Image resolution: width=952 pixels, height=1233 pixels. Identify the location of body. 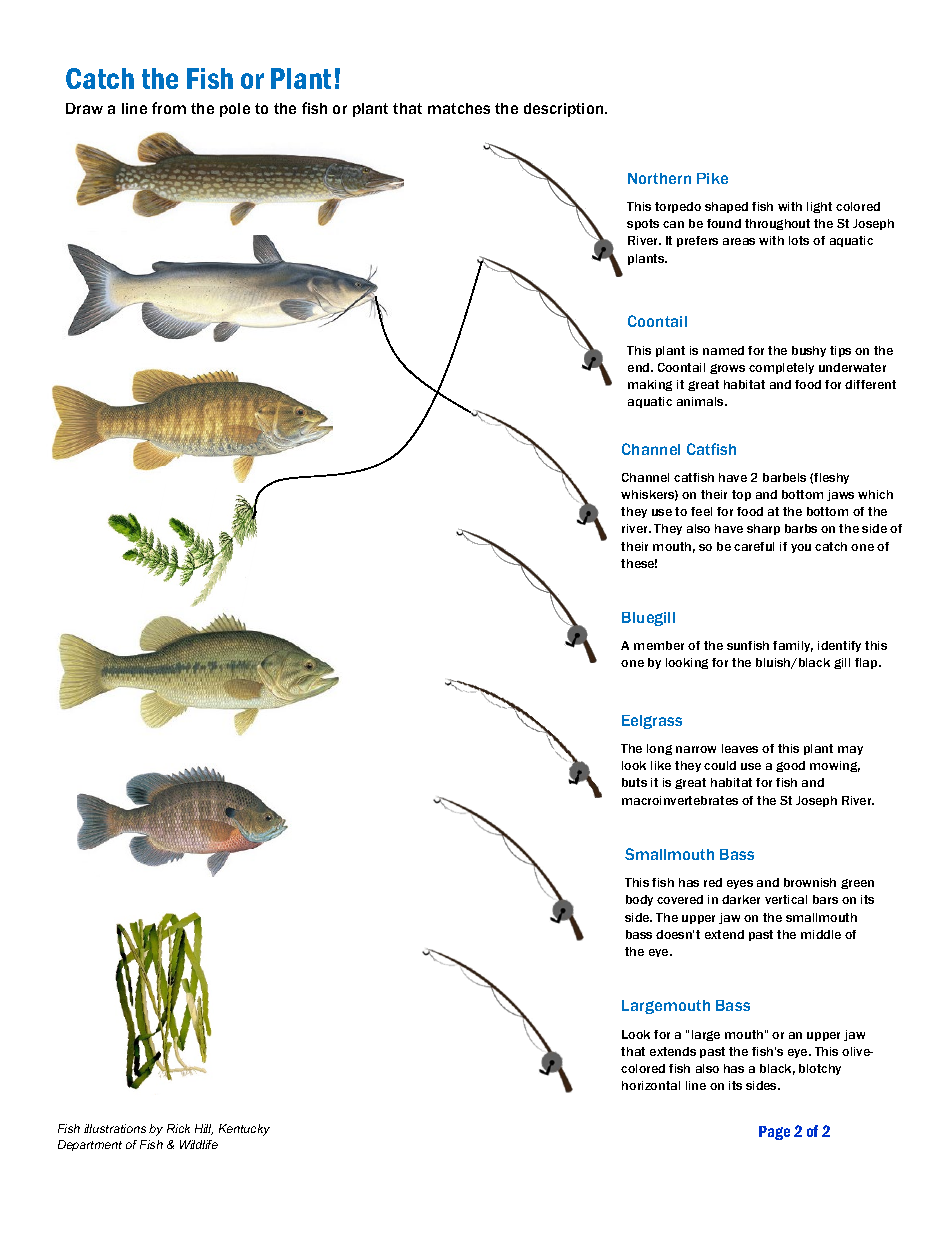
(639, 900).
